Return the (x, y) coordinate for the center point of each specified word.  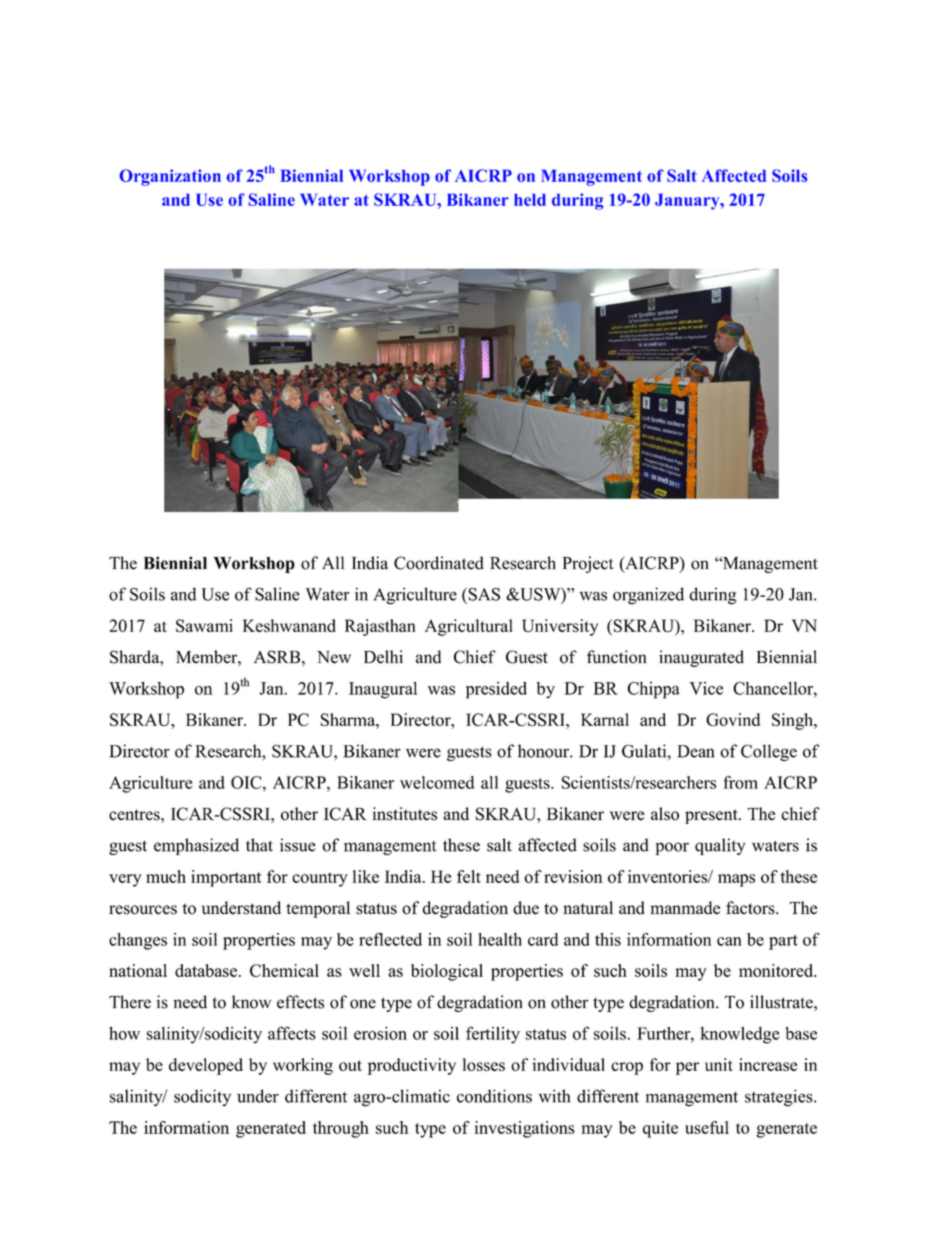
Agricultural (469, 627)
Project (588, 564)
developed (206, 1066)
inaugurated (701, 658)
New (334, 657)
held (530, 200)
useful (707, 1127)
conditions (494, 1096)
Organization (170, 177)
